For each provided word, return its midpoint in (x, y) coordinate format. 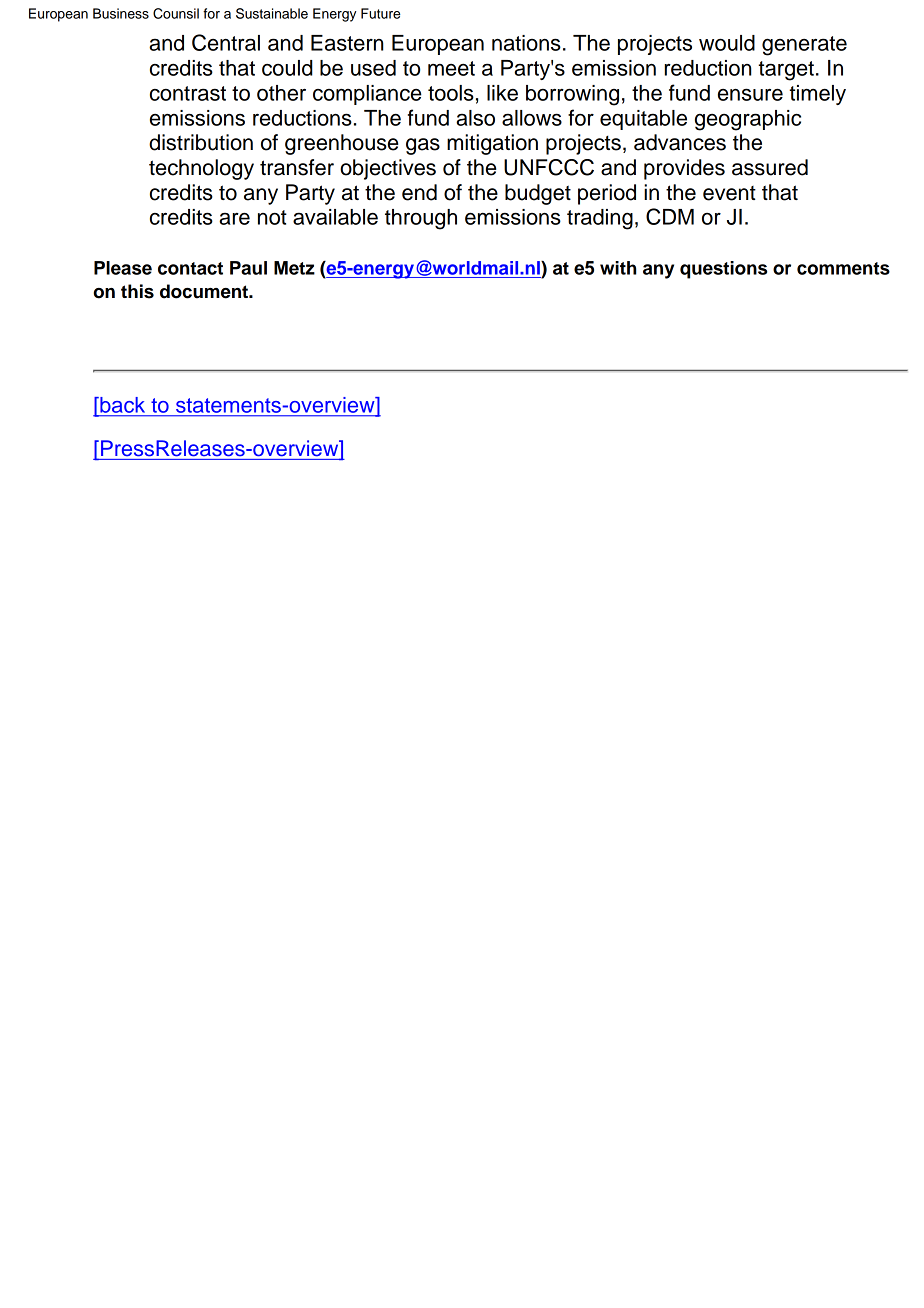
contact (190, 268)
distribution (201, 142)
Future (381, 13)
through (421, 219)
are (234, 218)
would (727, 43)
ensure (750, 94)
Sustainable (272, 13)
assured (770, 167)
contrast (188, 93)
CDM (670, 216)
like (502, 93)
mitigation (492, 144)
